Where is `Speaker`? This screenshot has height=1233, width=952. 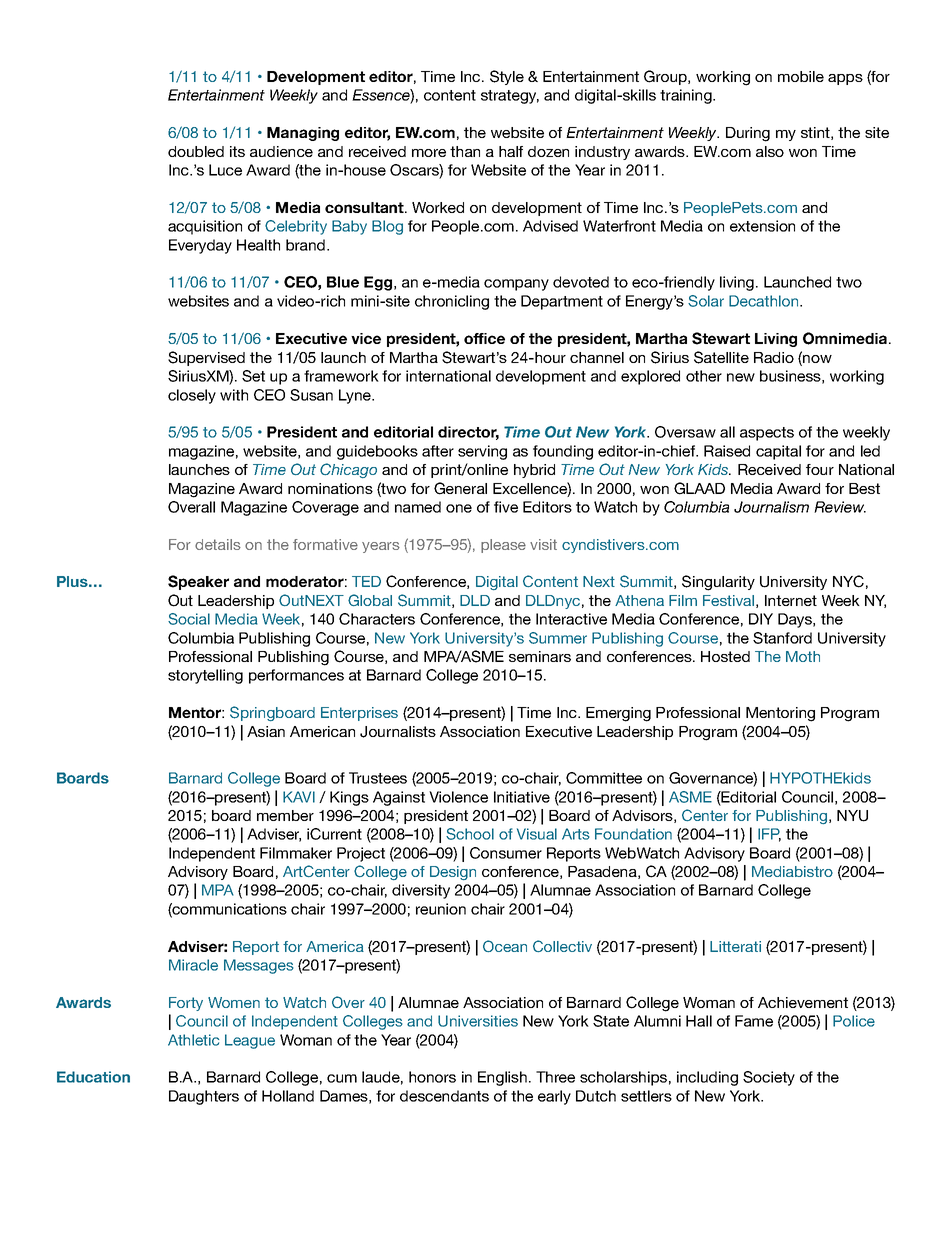 Speaker is located at coordinates (198, 582).
